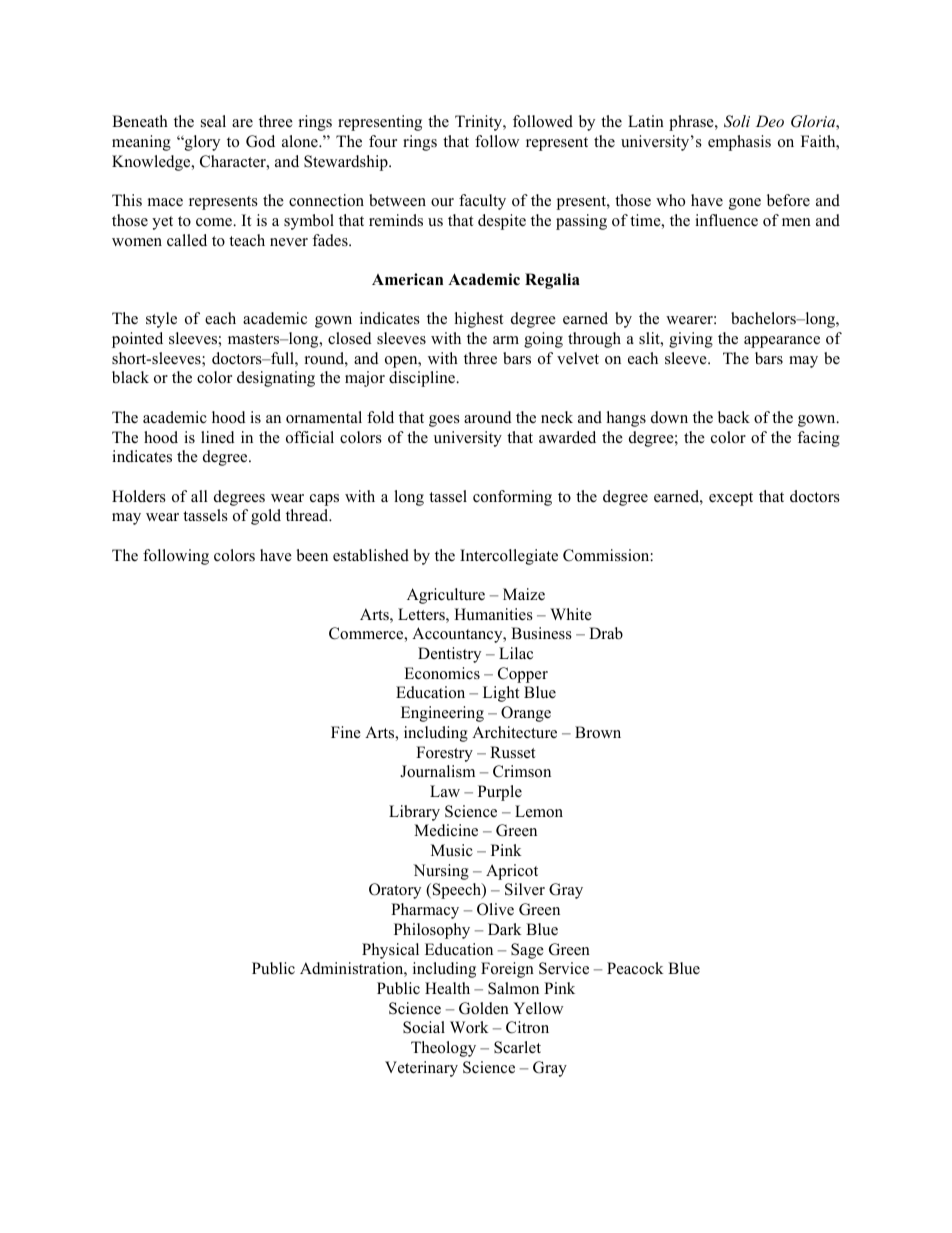 Image resolution: width=952 pixels, height=1233 pixels. What do you see at coordinates (346, 732) in the screenshot?
I see `Fine` at bounding box center [346, 732].
